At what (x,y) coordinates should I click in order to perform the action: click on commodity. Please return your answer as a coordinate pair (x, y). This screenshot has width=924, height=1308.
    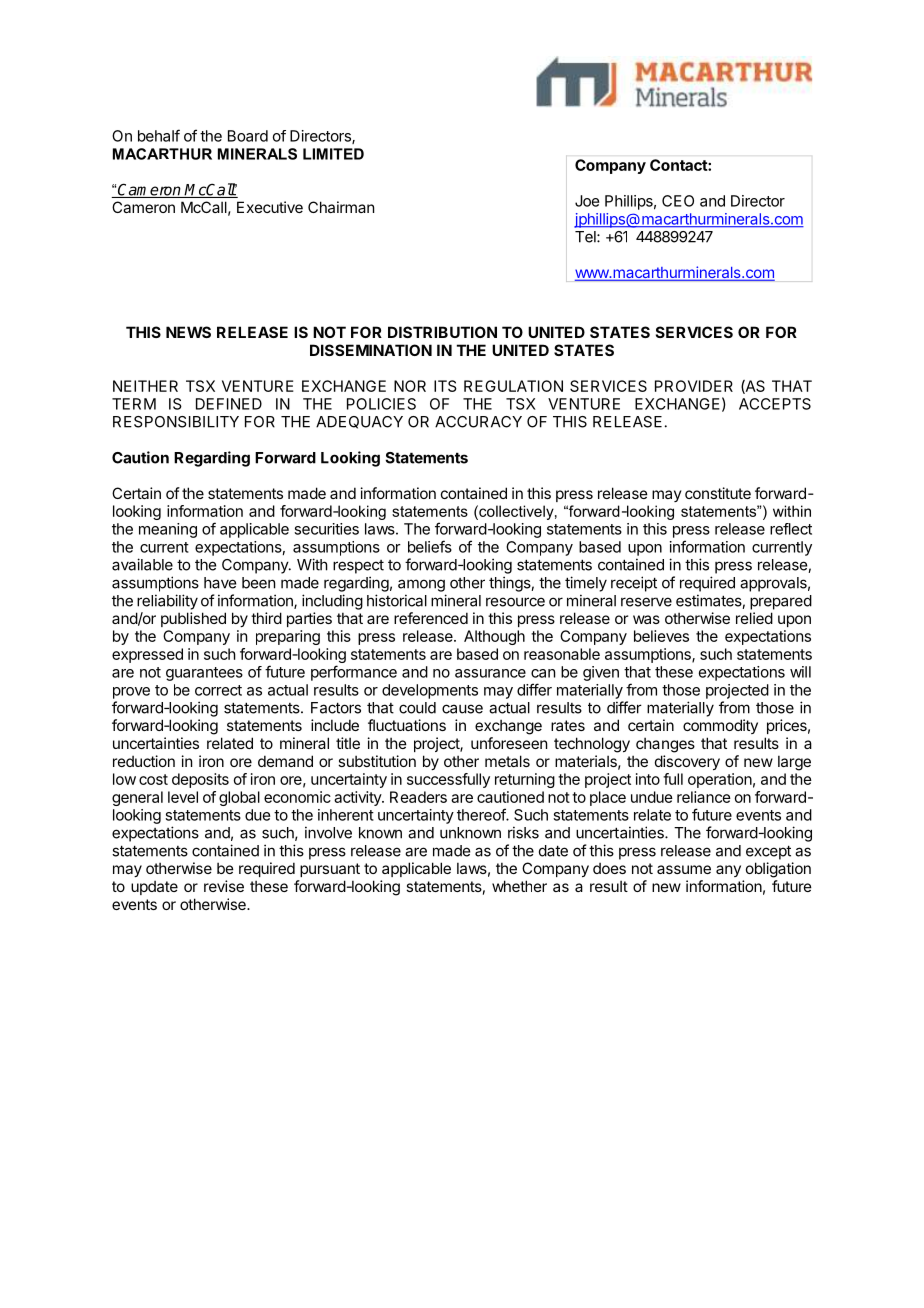
    Looking at the image, I should click on (720, 726).
